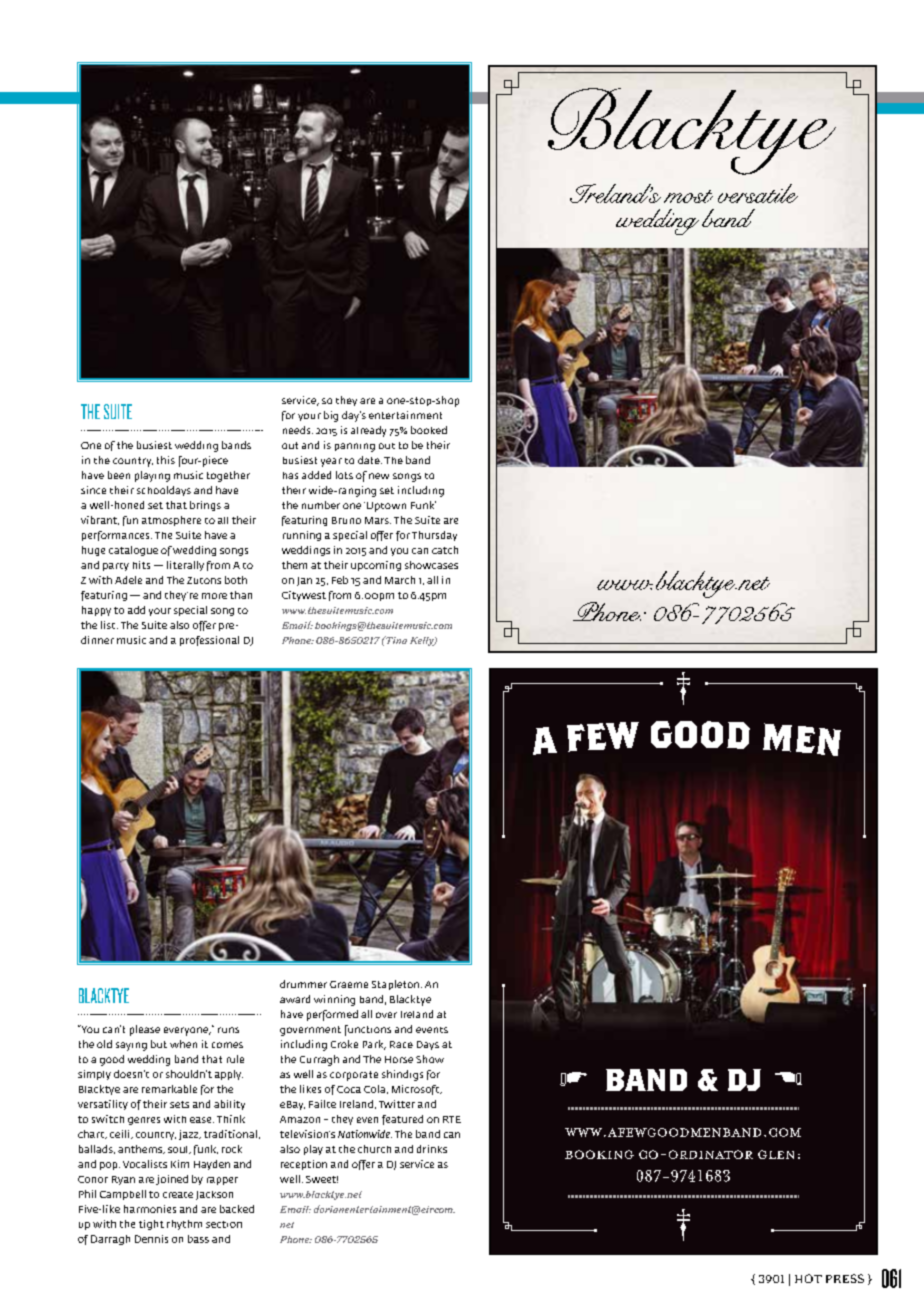 The width and height of the page is (924, 1308). What do you see at coordinates (166, 460) in the page?
I see `this` at bounding box center [166, 460].
